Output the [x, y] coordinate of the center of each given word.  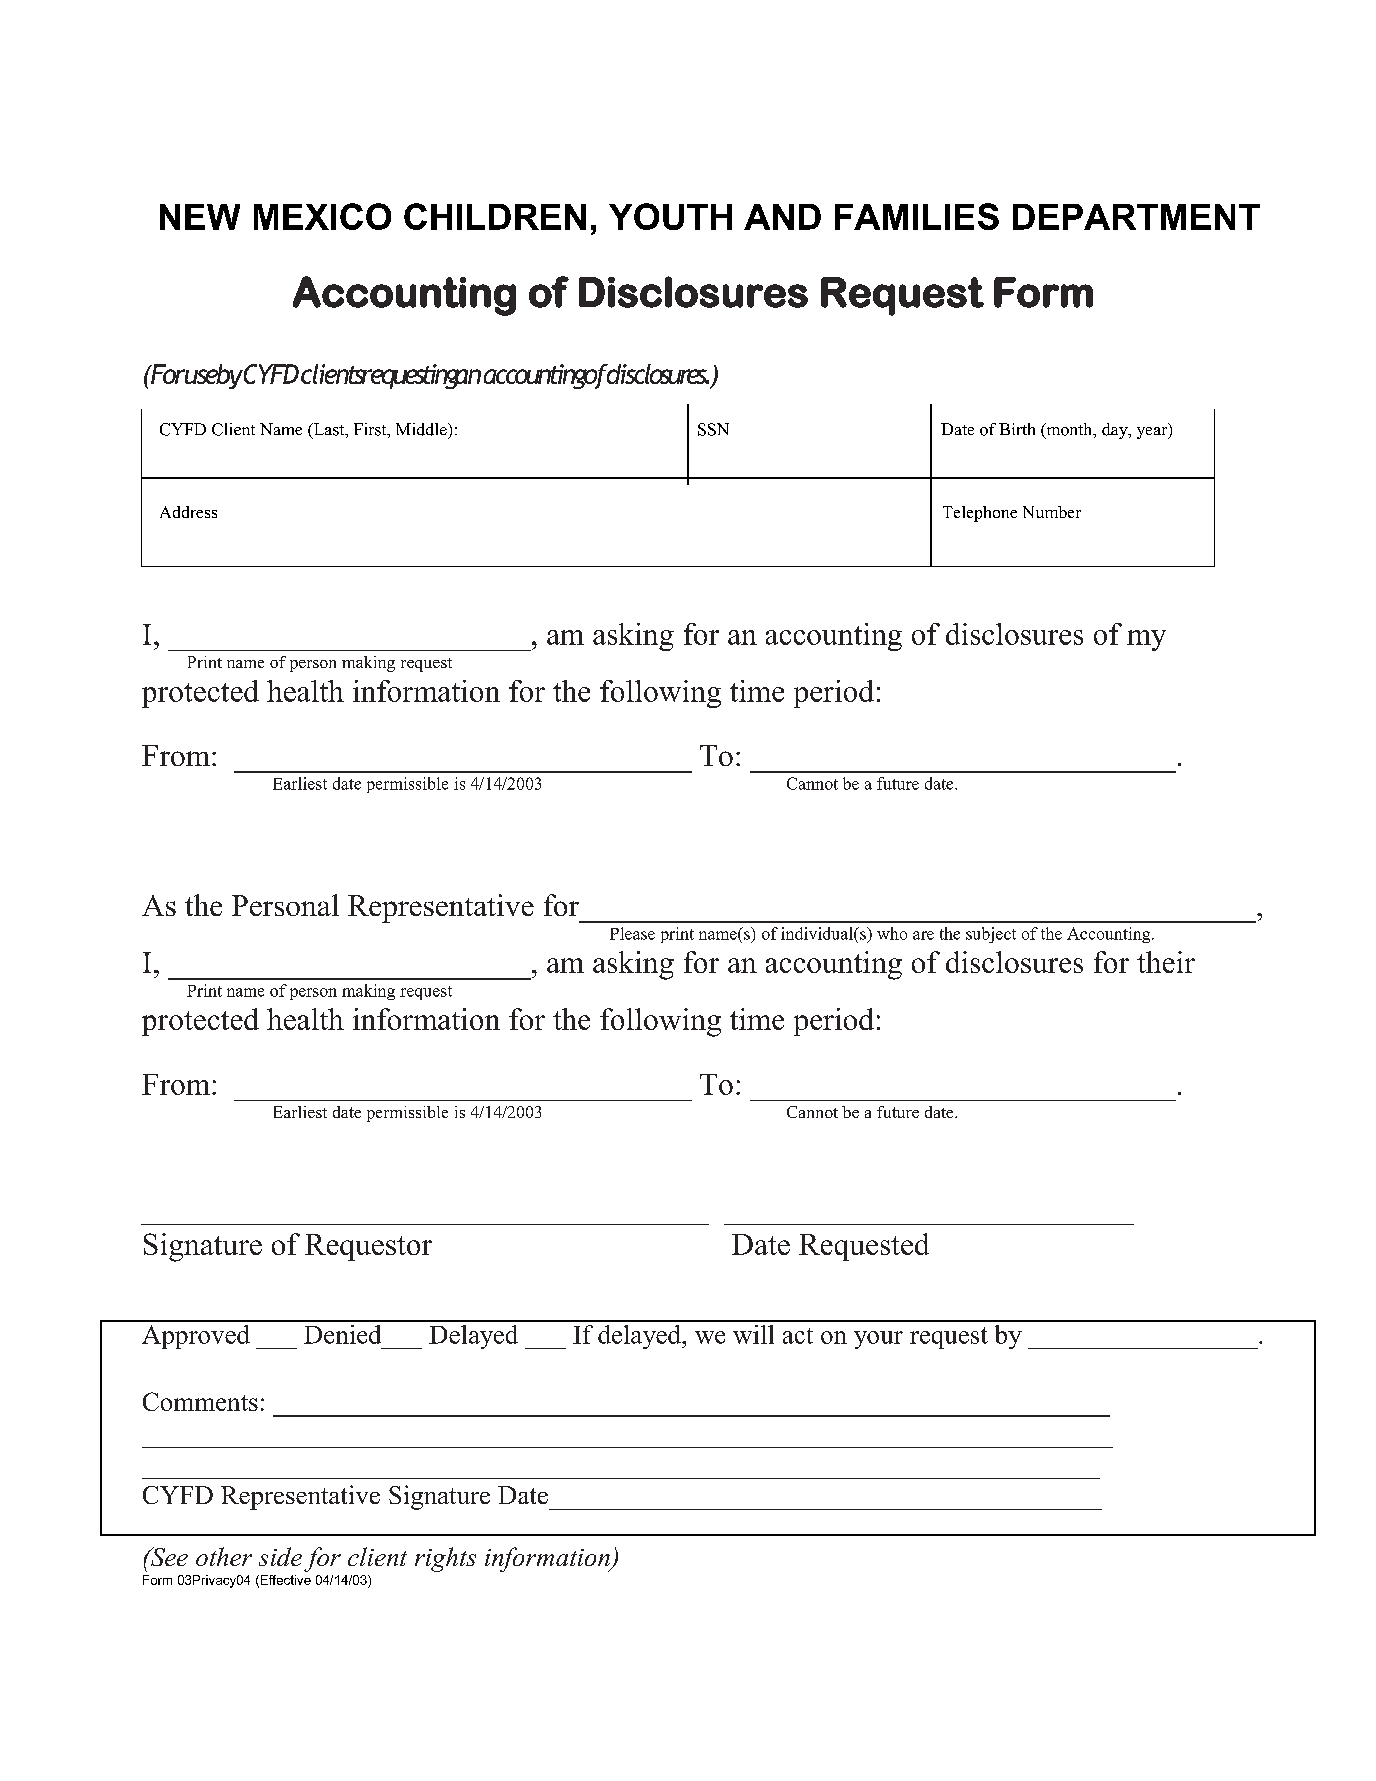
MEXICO [322, 216]
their [1166, 962]
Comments [200, 1401]
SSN [713, 429]
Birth [1017, 429]
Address [188, 512]
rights [445, 1559]
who [892, 933]
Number [1052, 512]
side [280, 1556]
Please [632, 933]
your [878, 1340]
